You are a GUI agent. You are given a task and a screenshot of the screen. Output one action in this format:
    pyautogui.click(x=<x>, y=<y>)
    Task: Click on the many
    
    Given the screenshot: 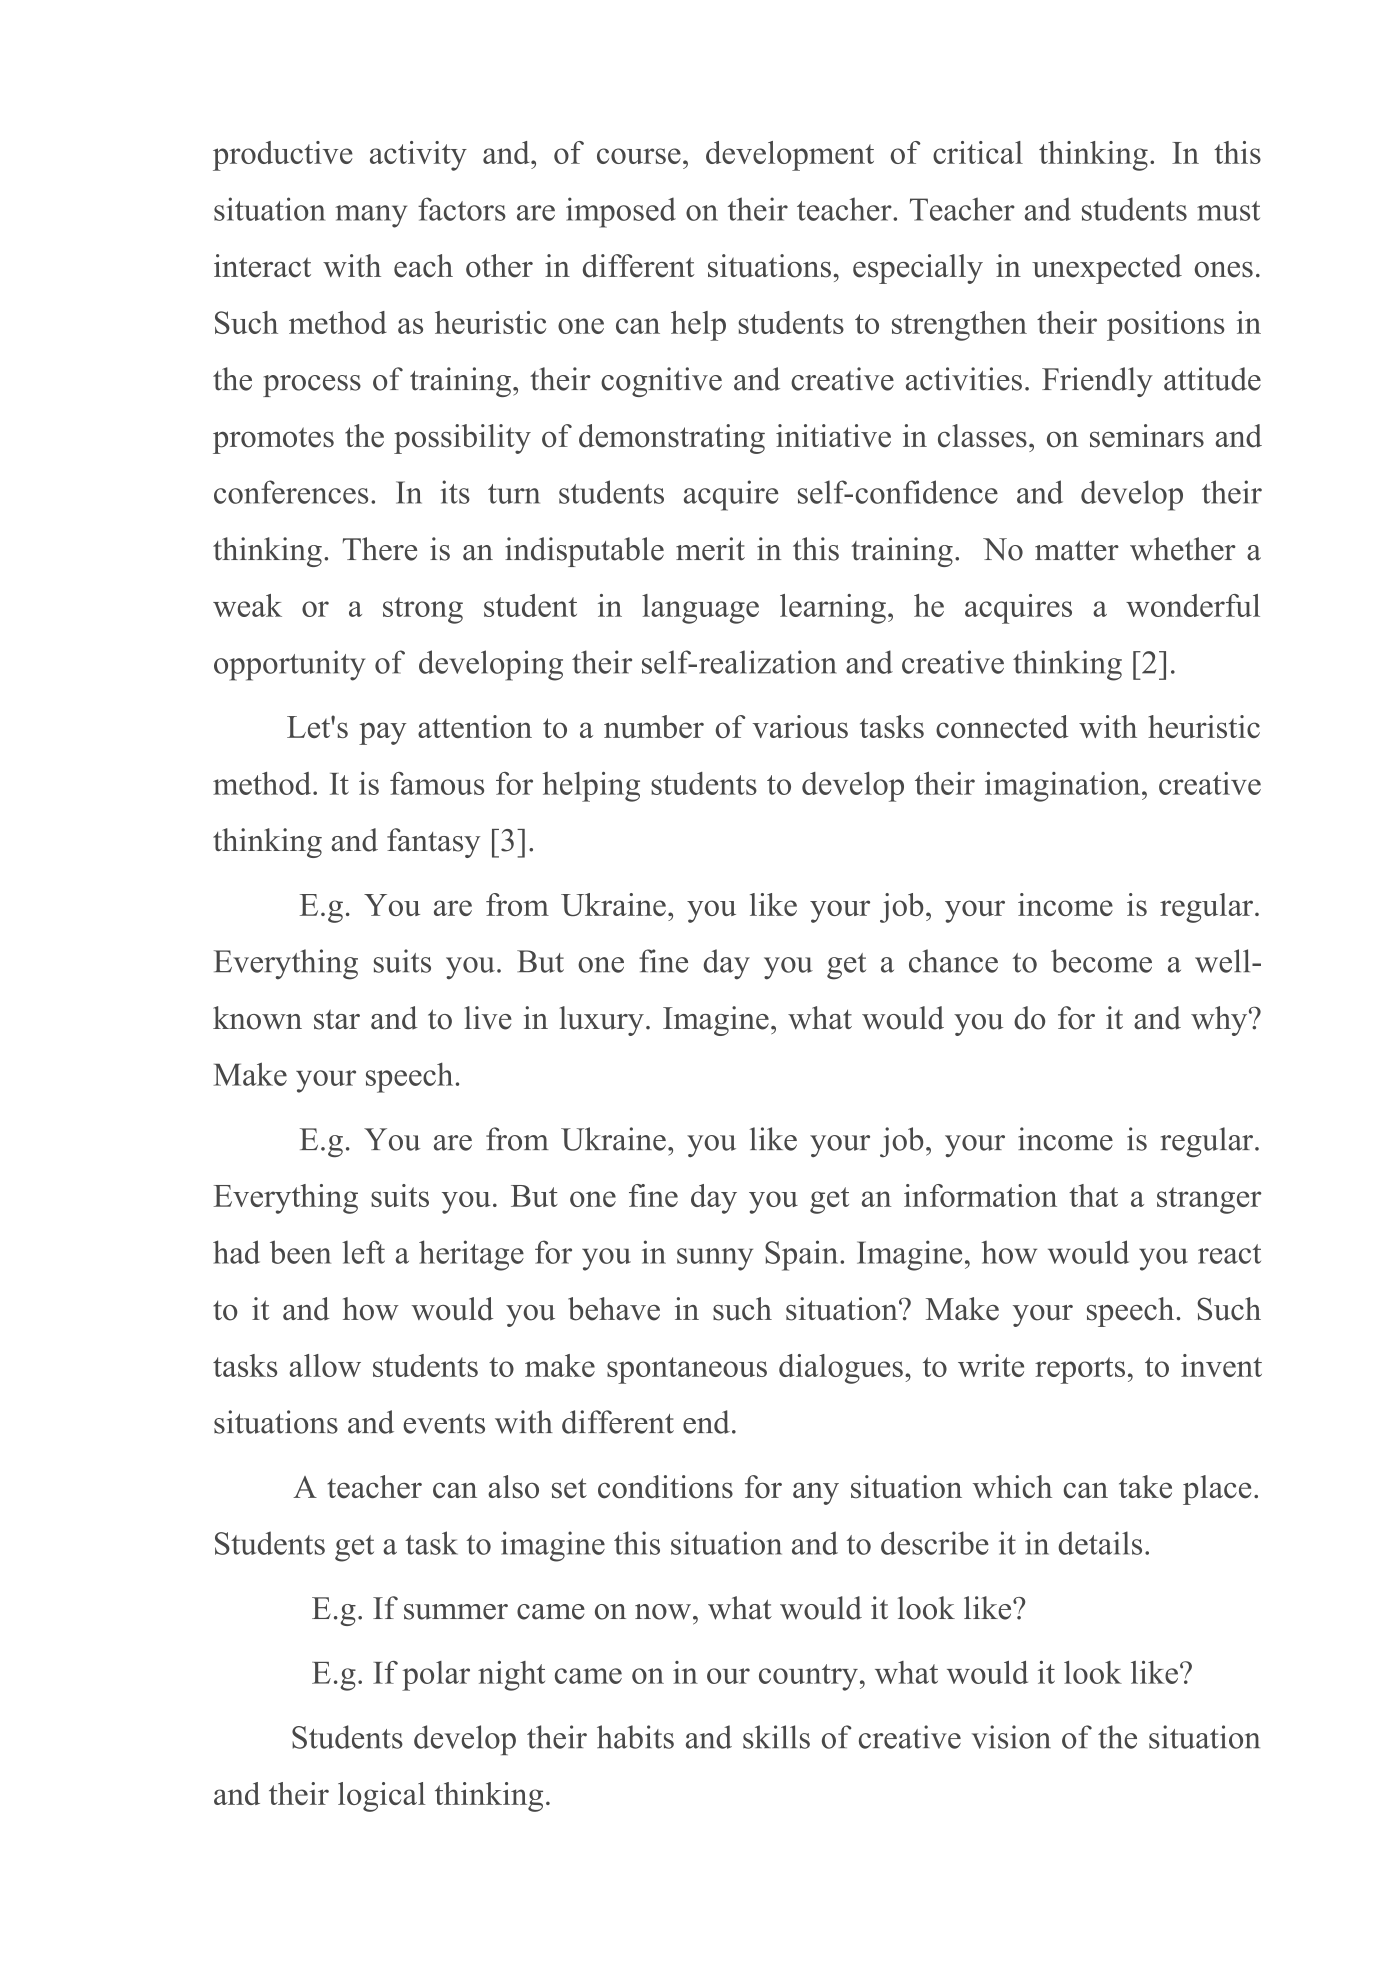 What is the action you would take?
    pyautogui.click(x=371, y=216)
